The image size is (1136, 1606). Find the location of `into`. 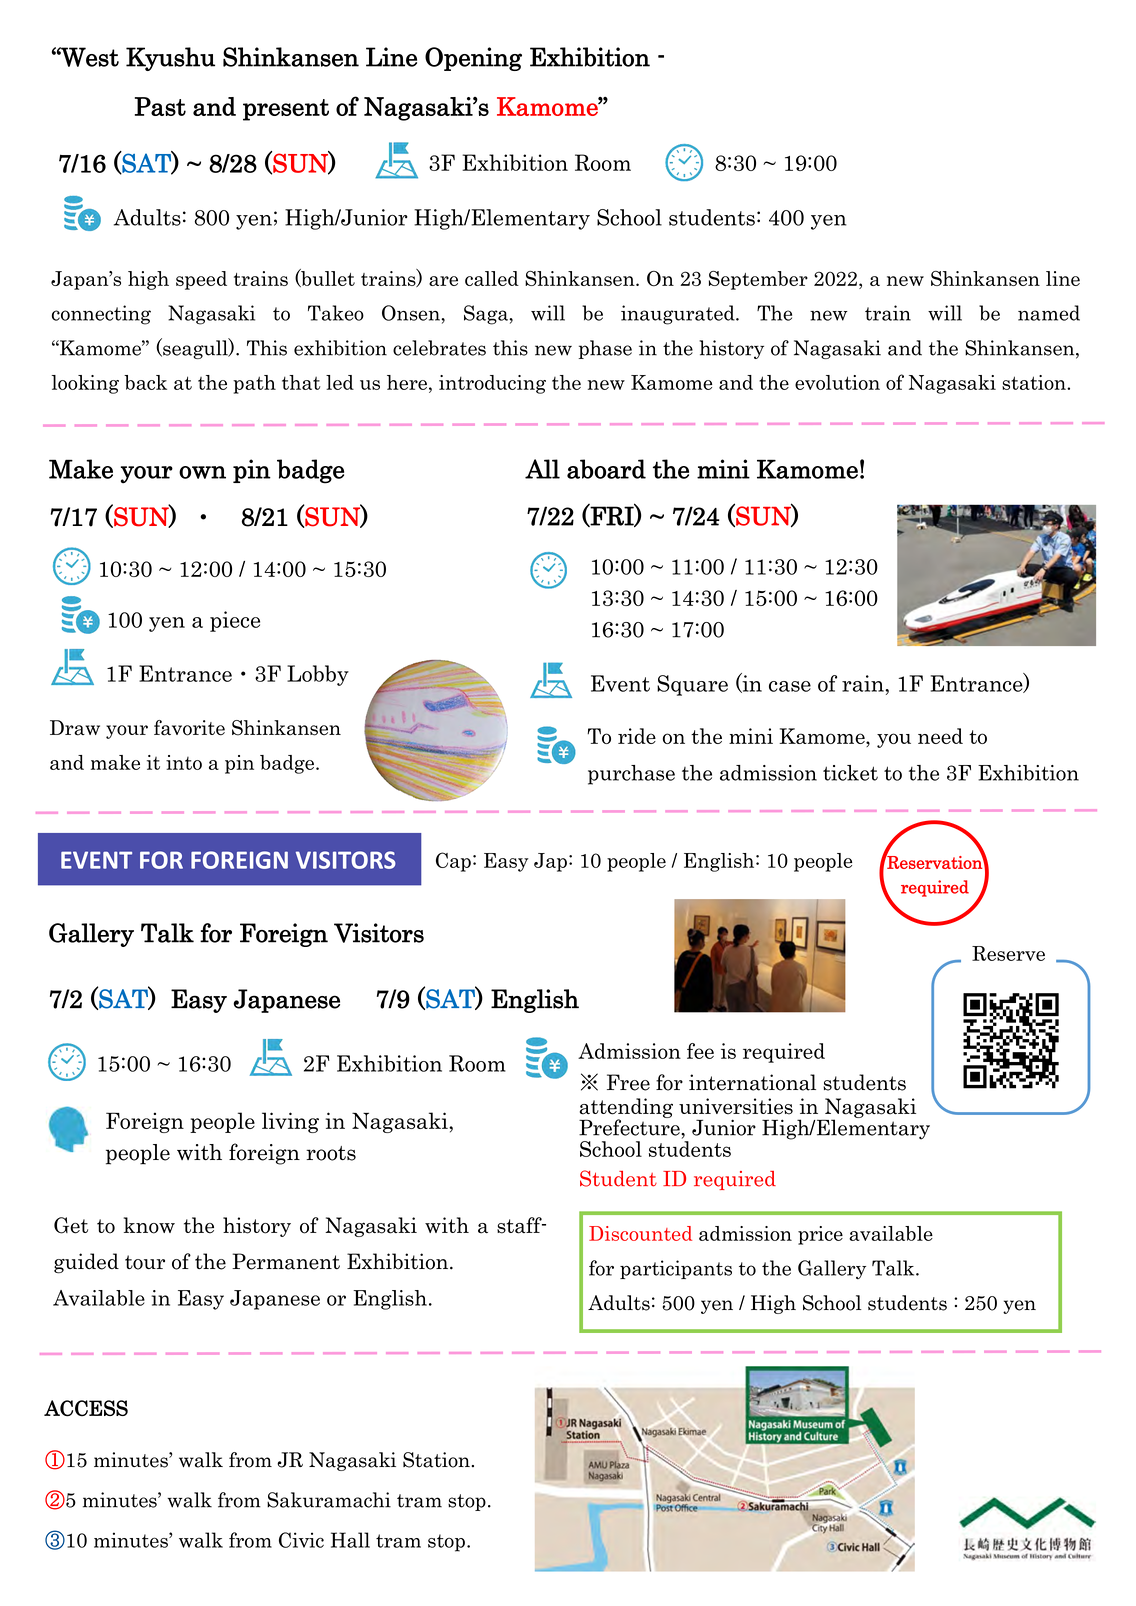

into is located at coordinates (184, 762).
